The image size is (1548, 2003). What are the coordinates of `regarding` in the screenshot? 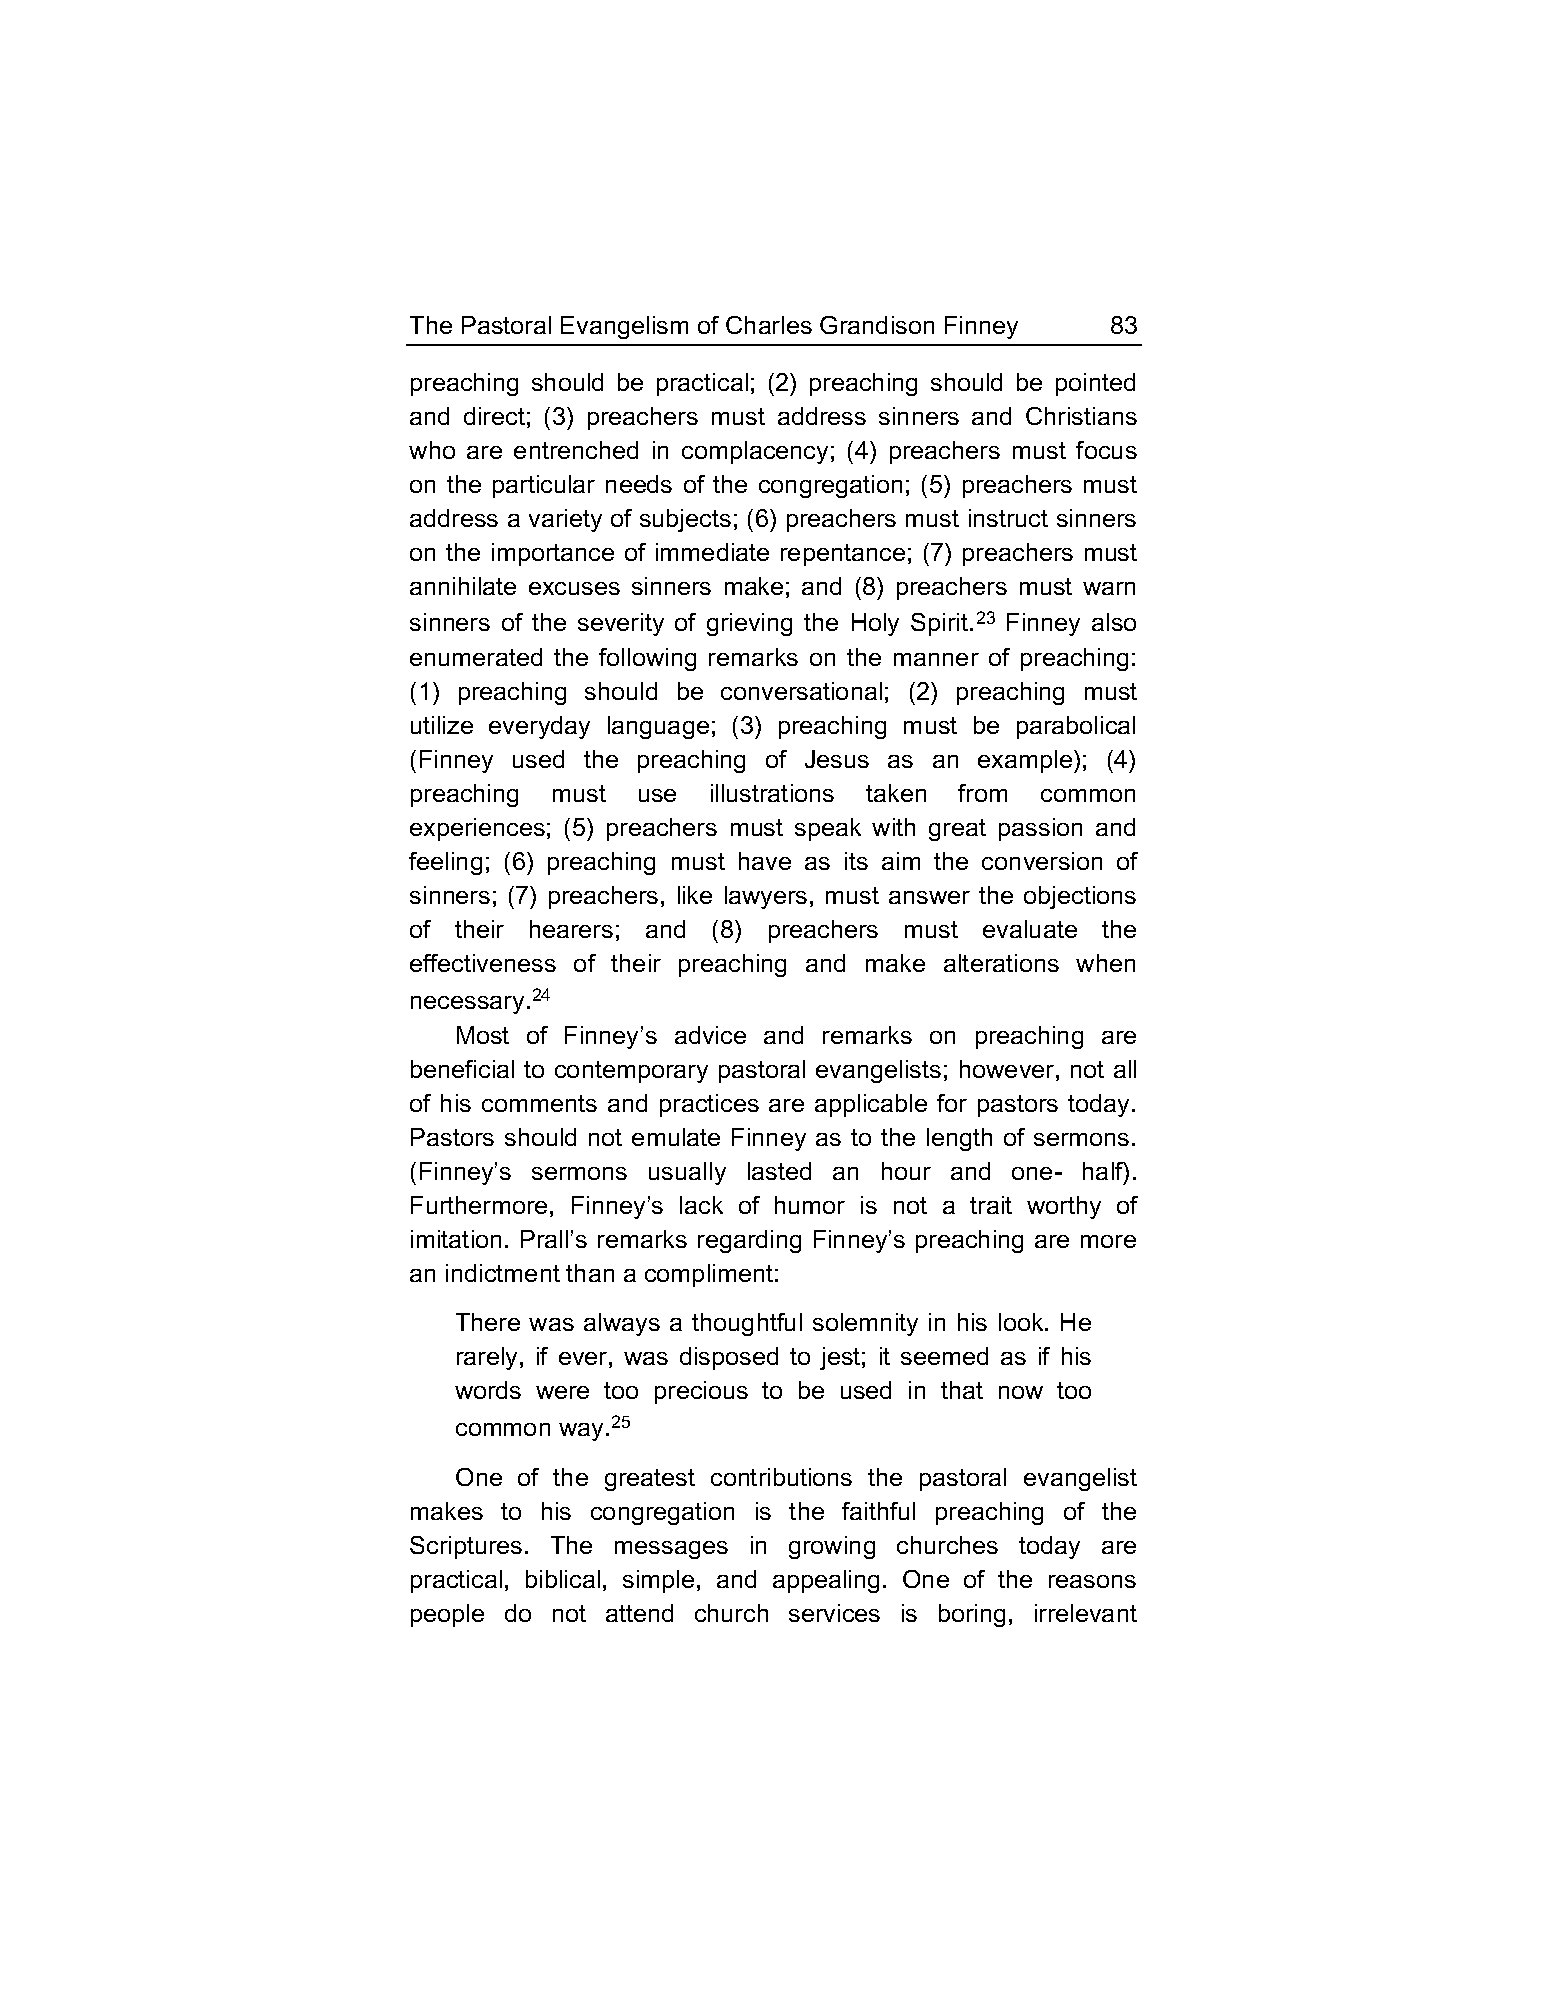 It's located at (749, 1241).
